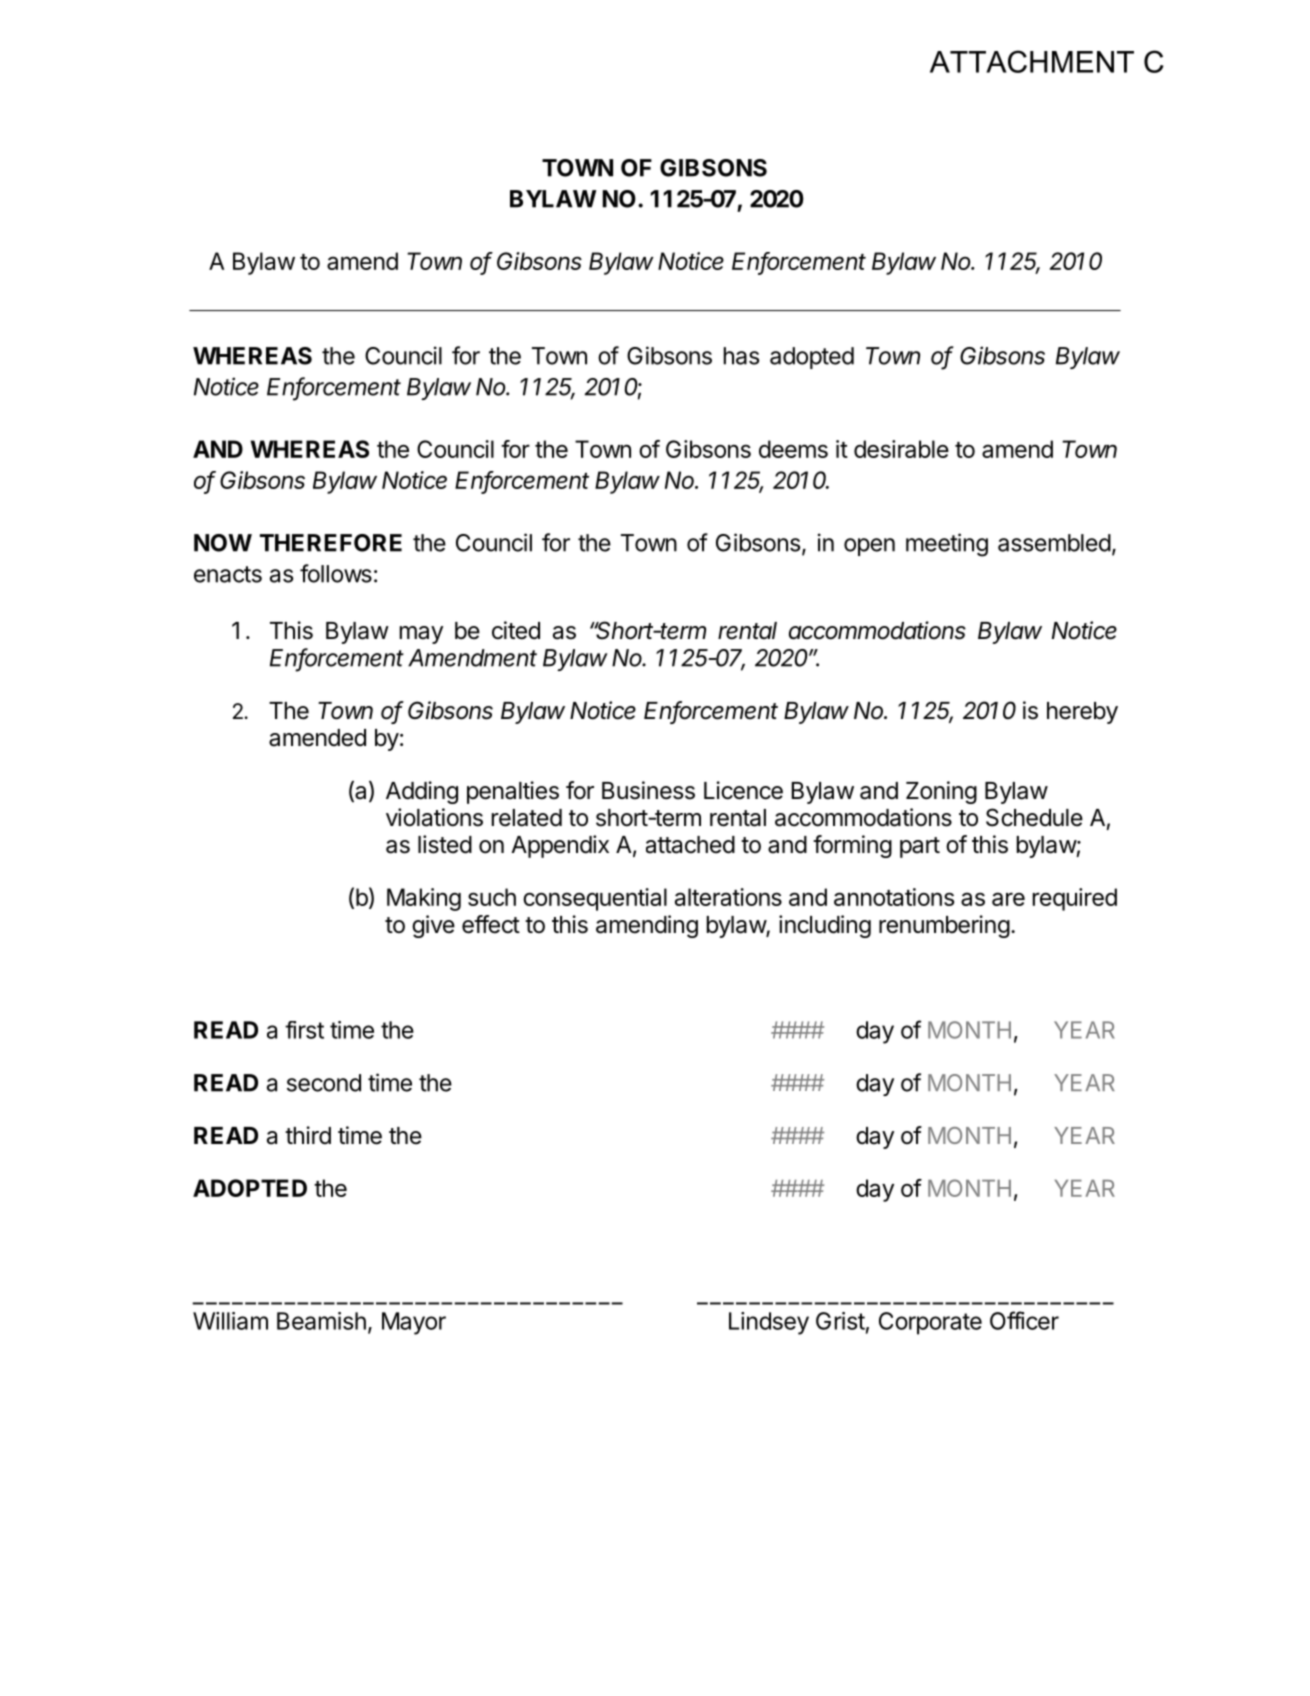 The width and height of the image is (1310, 1696). I want to click on consequential, so click(595, 899).
